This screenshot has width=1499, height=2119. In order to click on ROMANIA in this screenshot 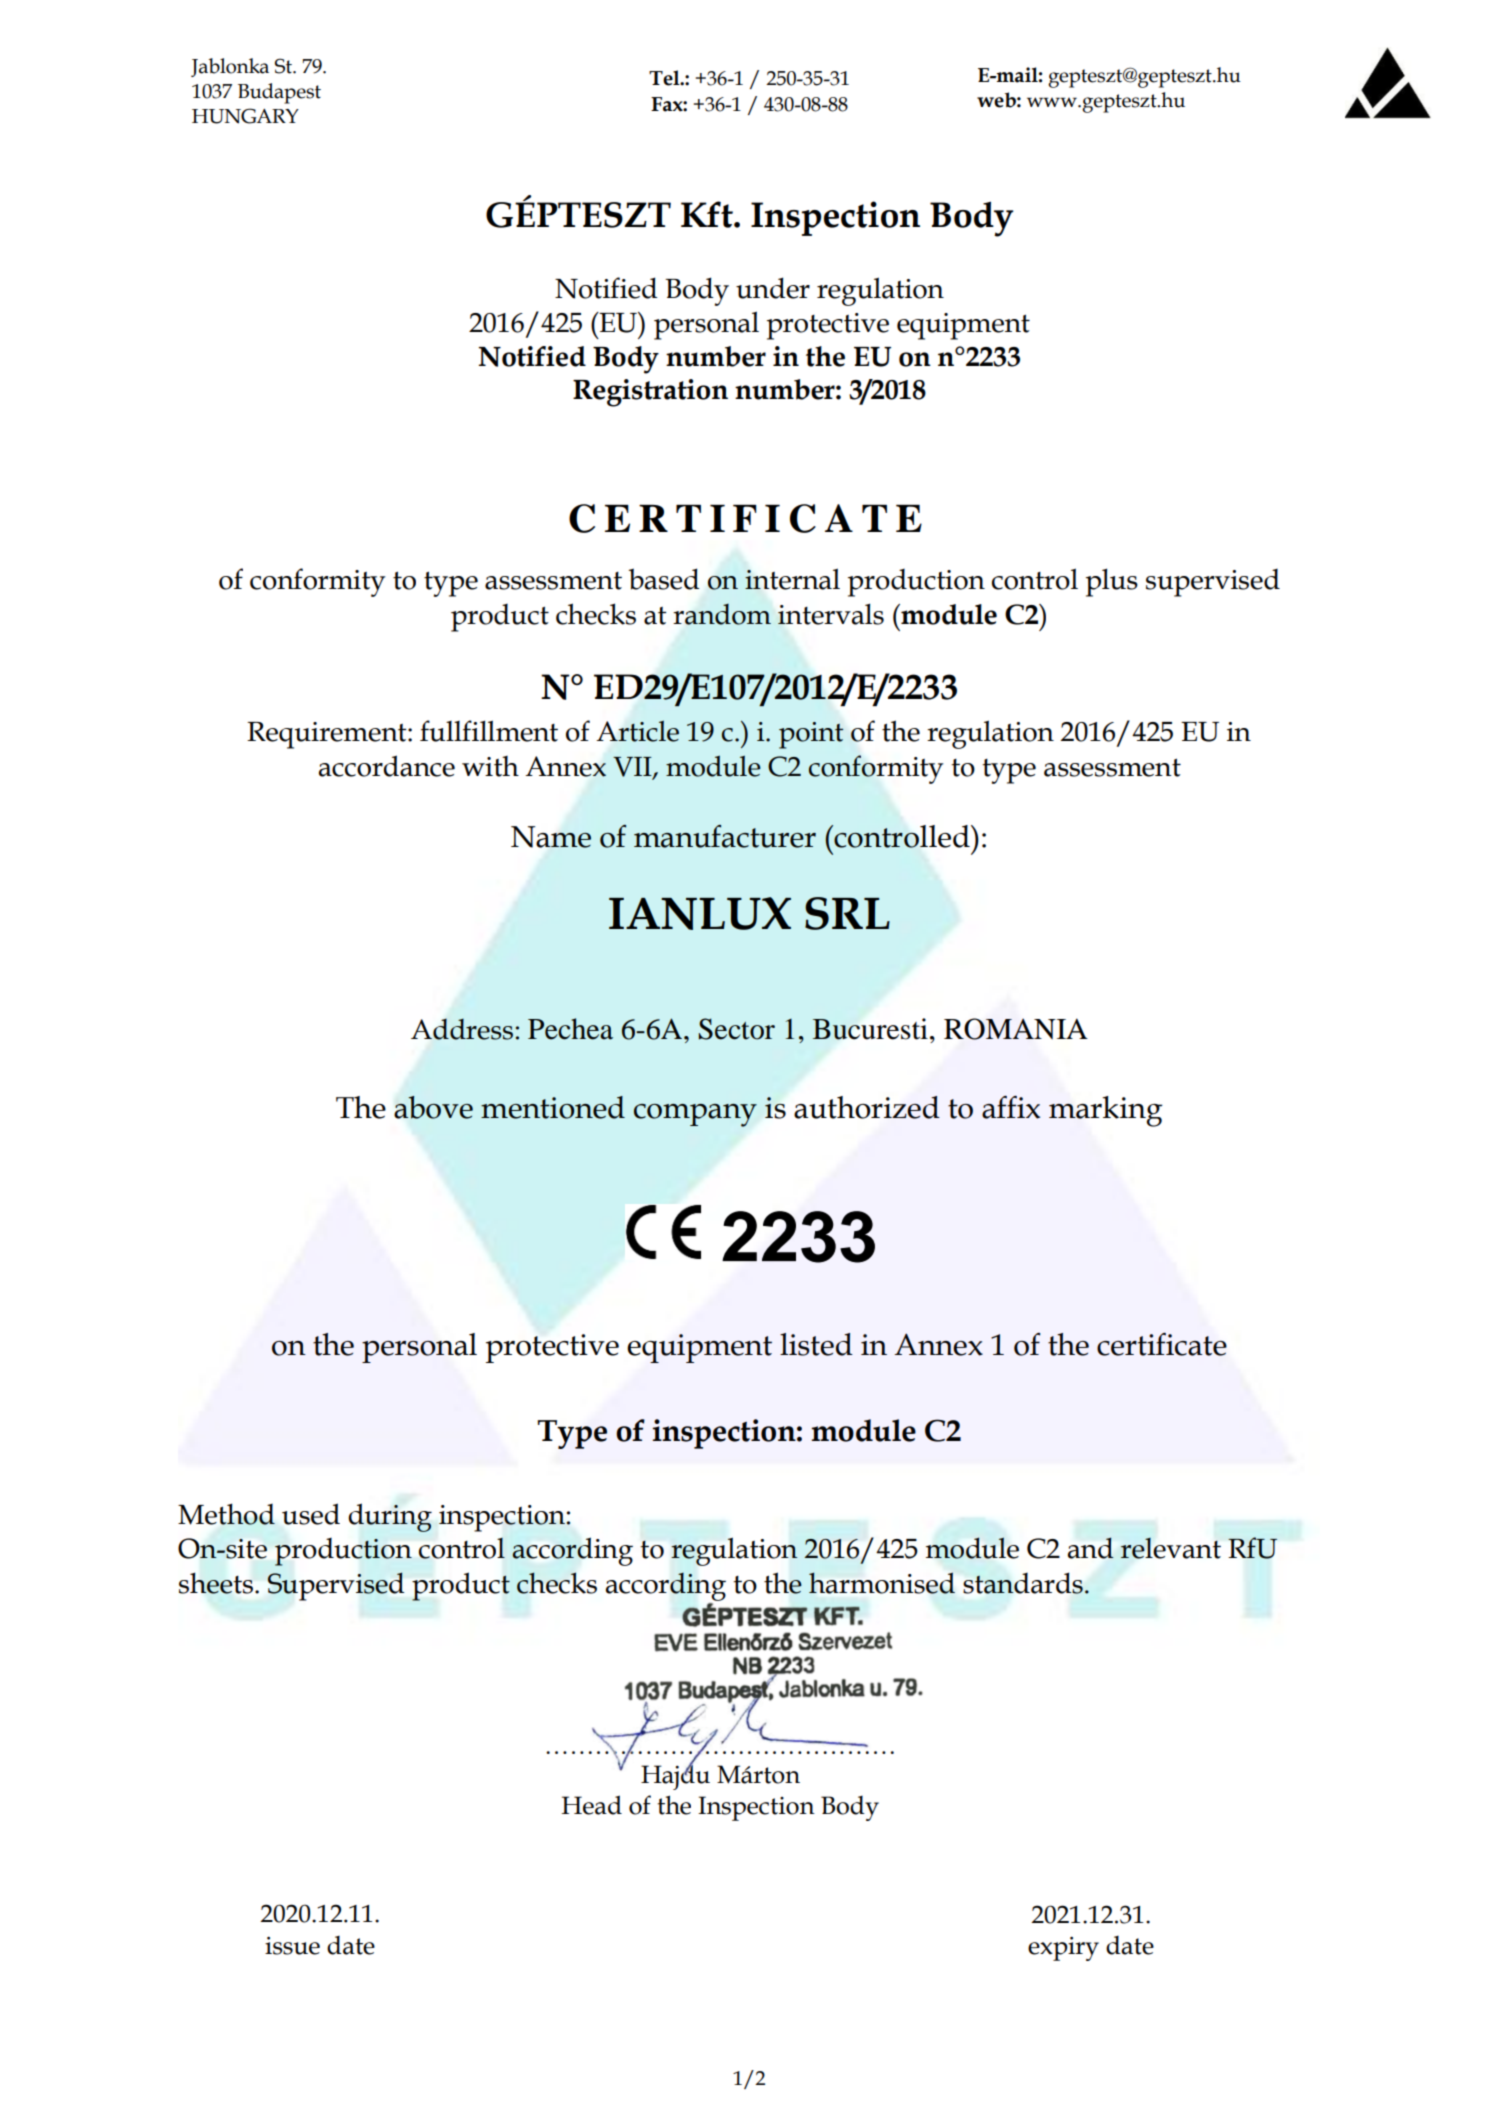, I will do `click(1016, 1029)`.
